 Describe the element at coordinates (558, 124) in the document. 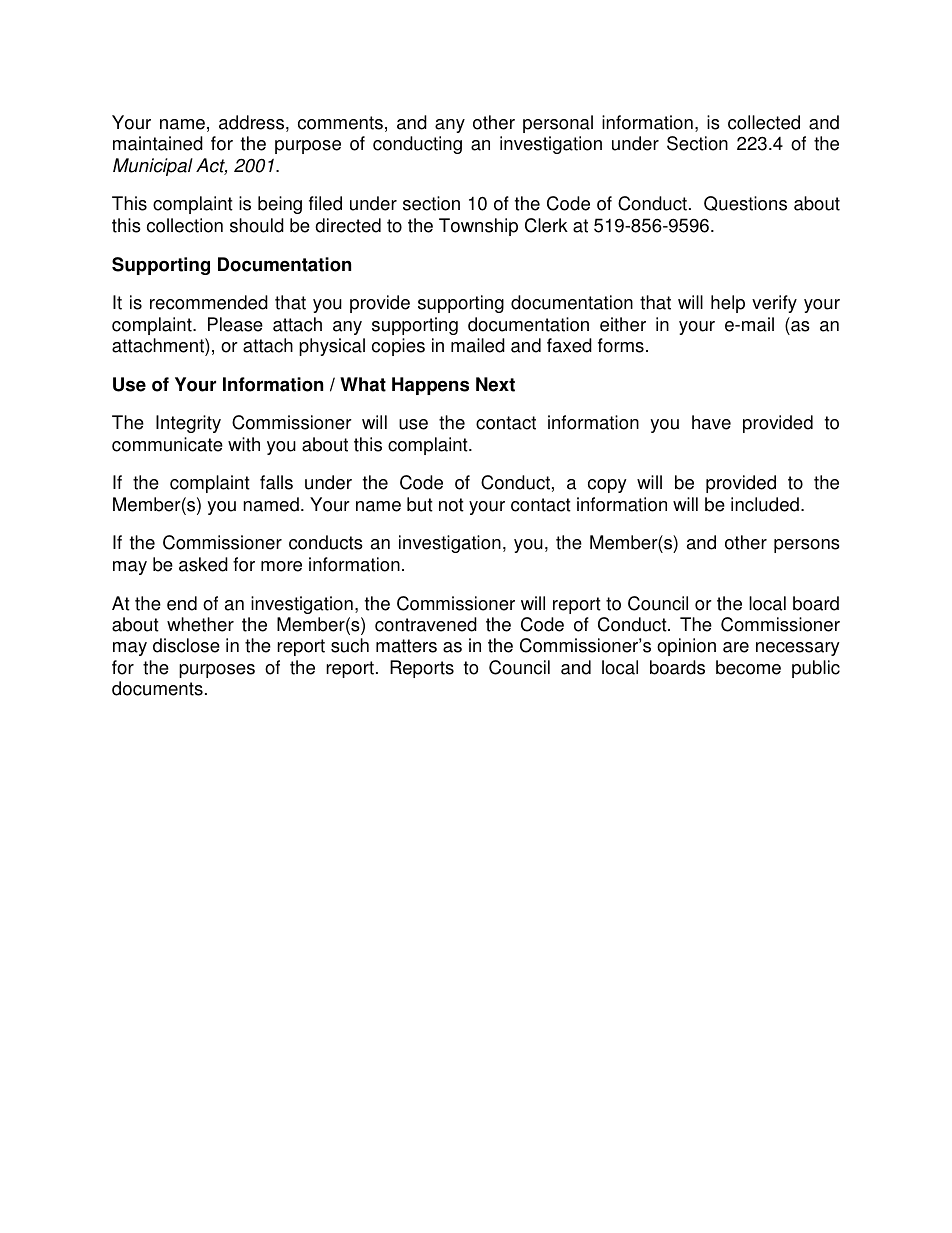

I see `personal` at that location.
